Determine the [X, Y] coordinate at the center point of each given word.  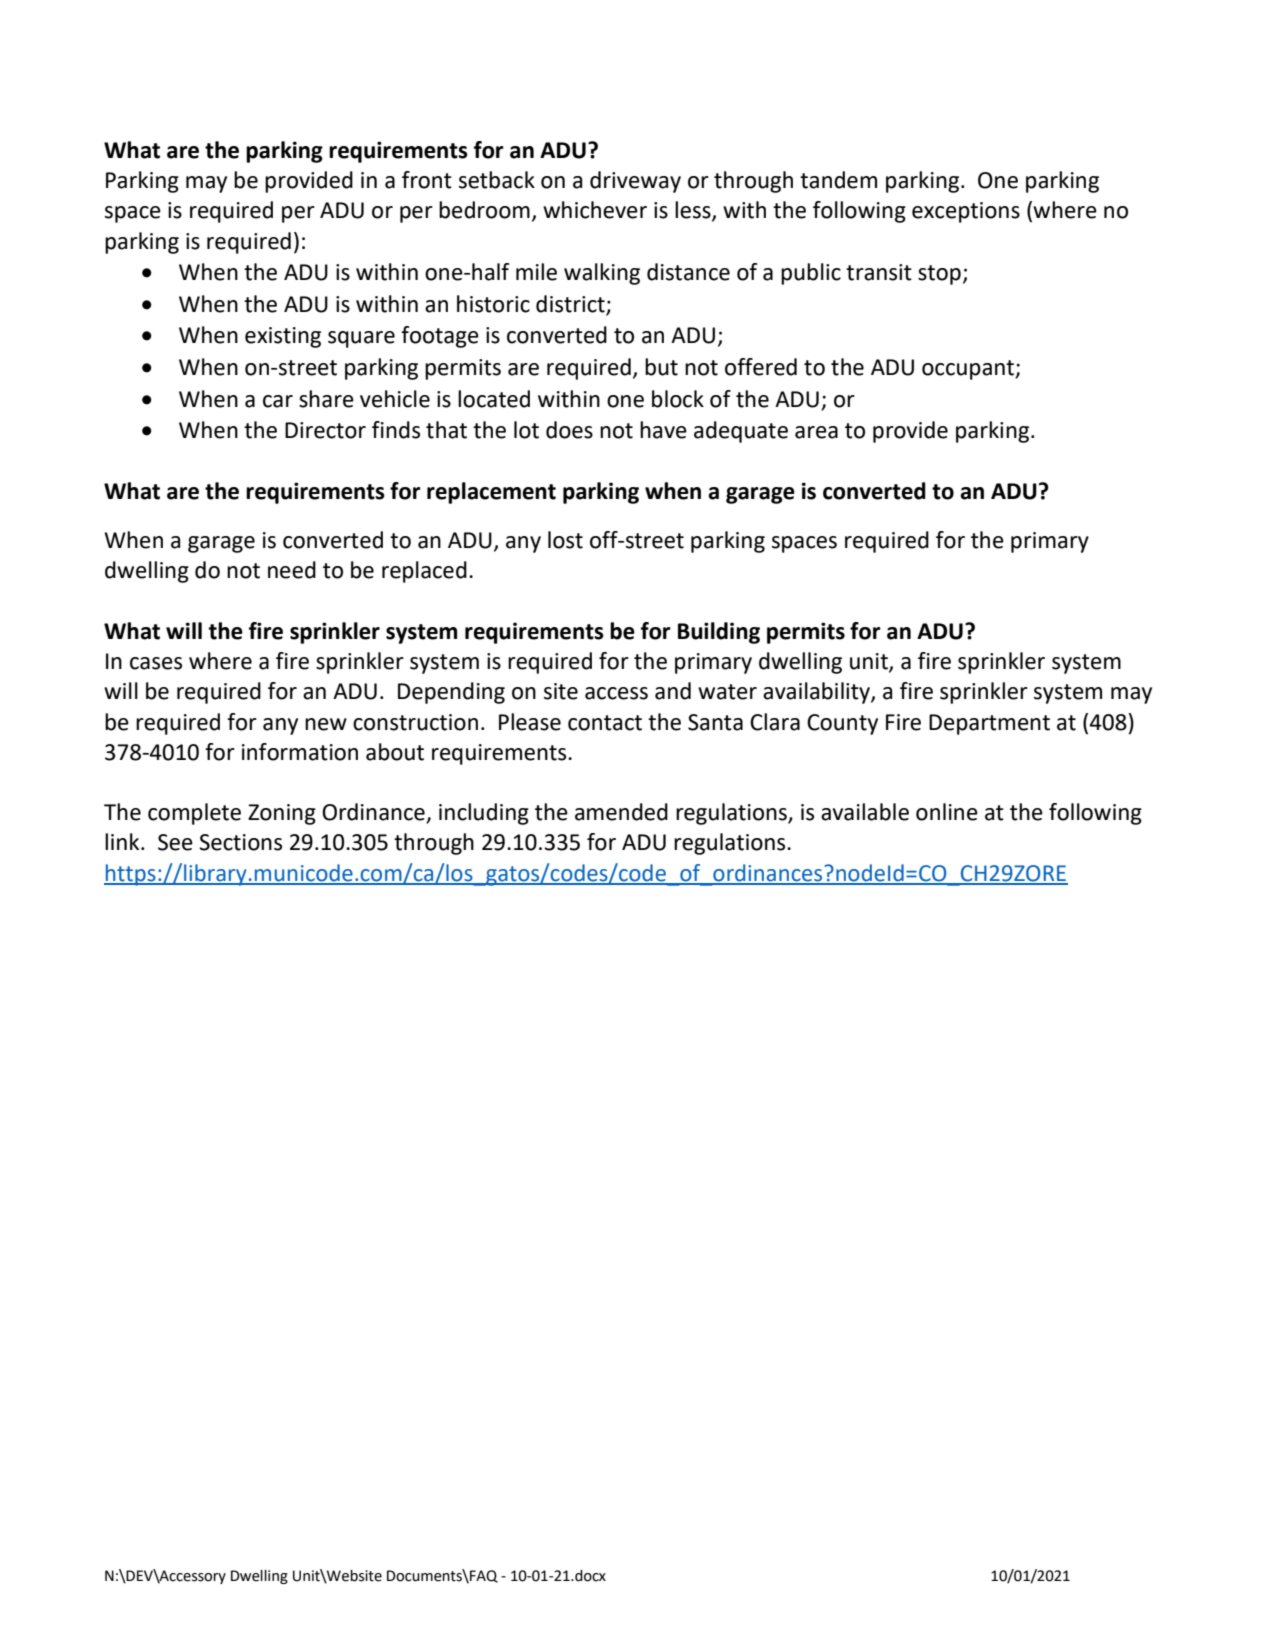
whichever [595, 210]
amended [621, 812]
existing [283, 337]
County [842, 724]
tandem [838, 180]
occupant [969, 370]
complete [194, 814]
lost [565, 540]
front [427, 180]
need [292, 570]
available [865, 812]
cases [156, 663]
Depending [451, 693]
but [661, 367]
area [816, 432]
